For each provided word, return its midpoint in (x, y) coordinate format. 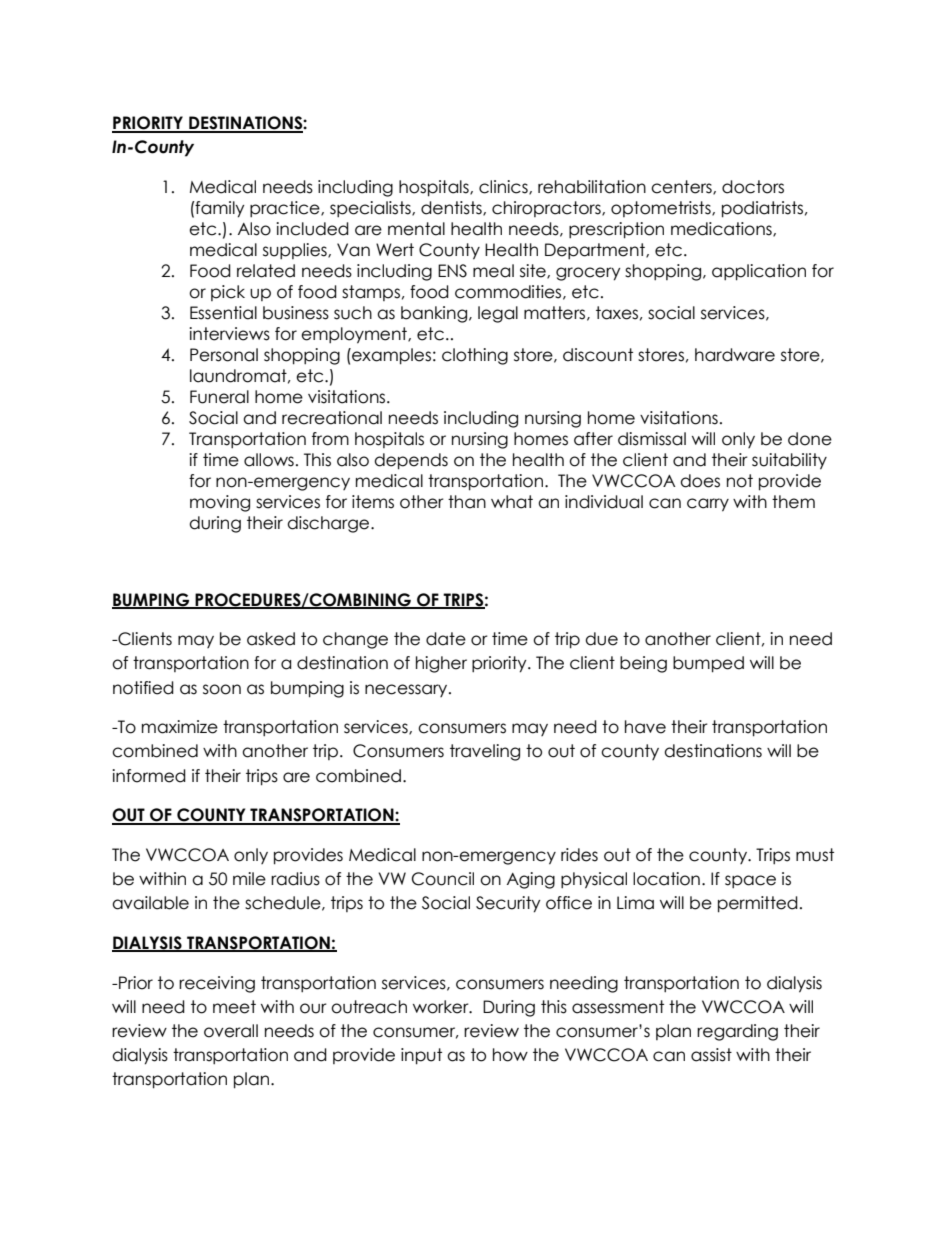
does (700, 481)
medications (722, 229)
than (467, 502)
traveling (485, 752)
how (510, 1055)
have (645, 727)
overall (231, 1031)
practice (286, 209)
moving (220, 503)
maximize (180, 727)
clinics (504, 187)
